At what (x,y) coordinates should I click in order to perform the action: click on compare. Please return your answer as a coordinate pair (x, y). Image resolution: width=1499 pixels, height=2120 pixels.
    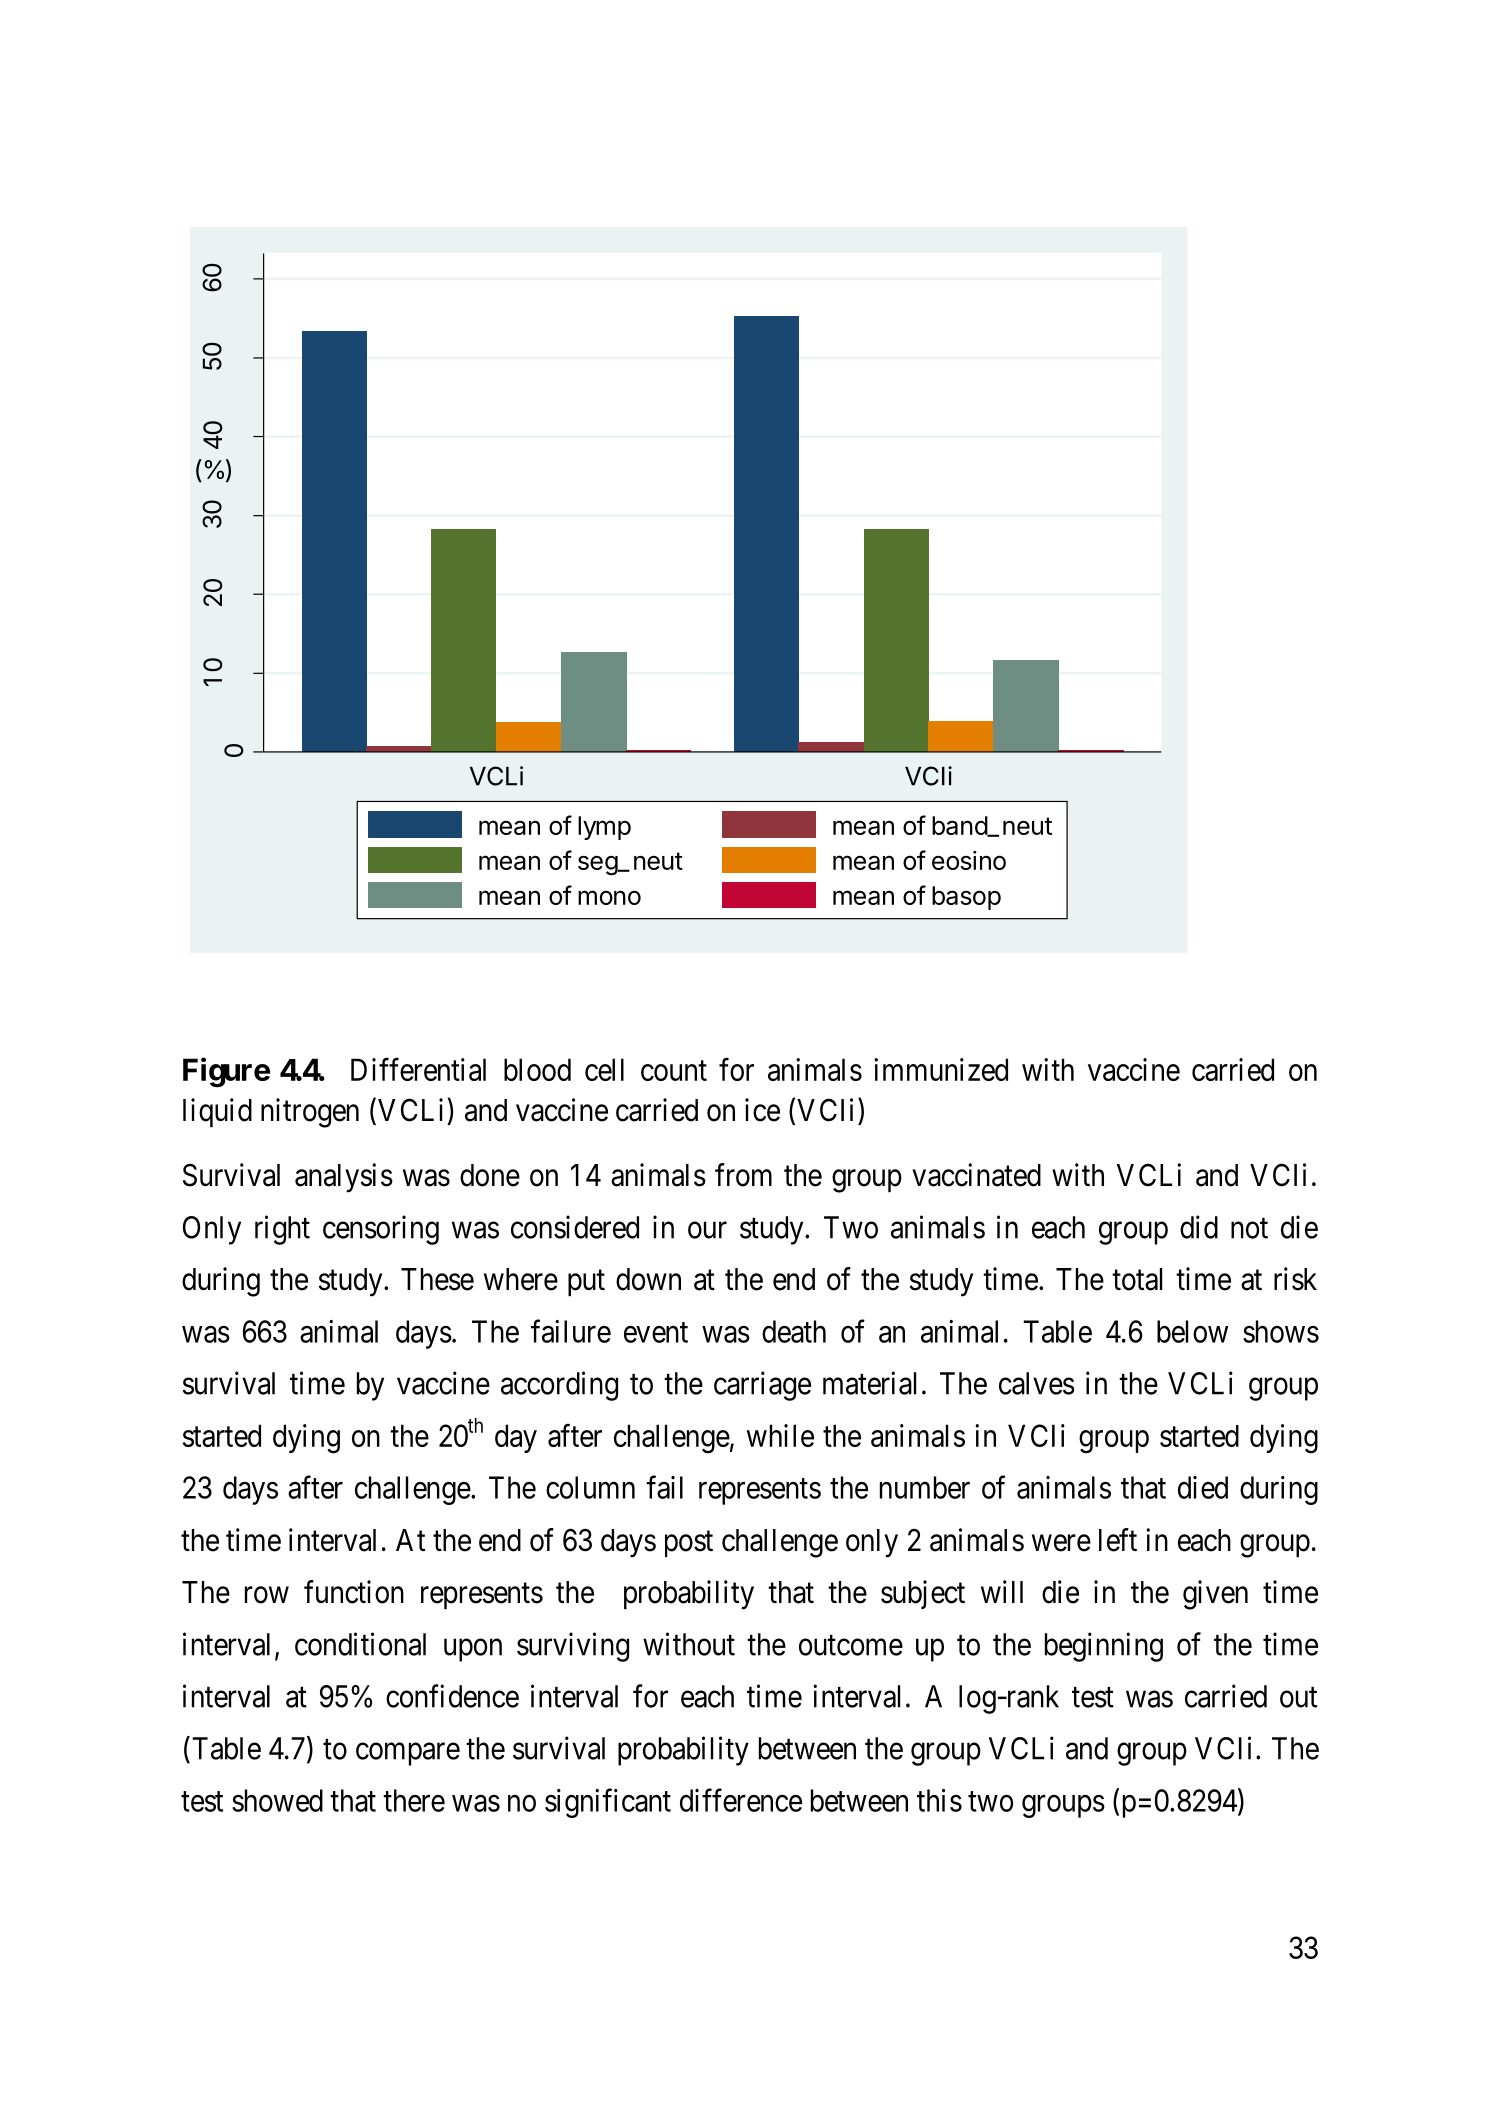
    Looking at the image, I should click on (408, 1754).
